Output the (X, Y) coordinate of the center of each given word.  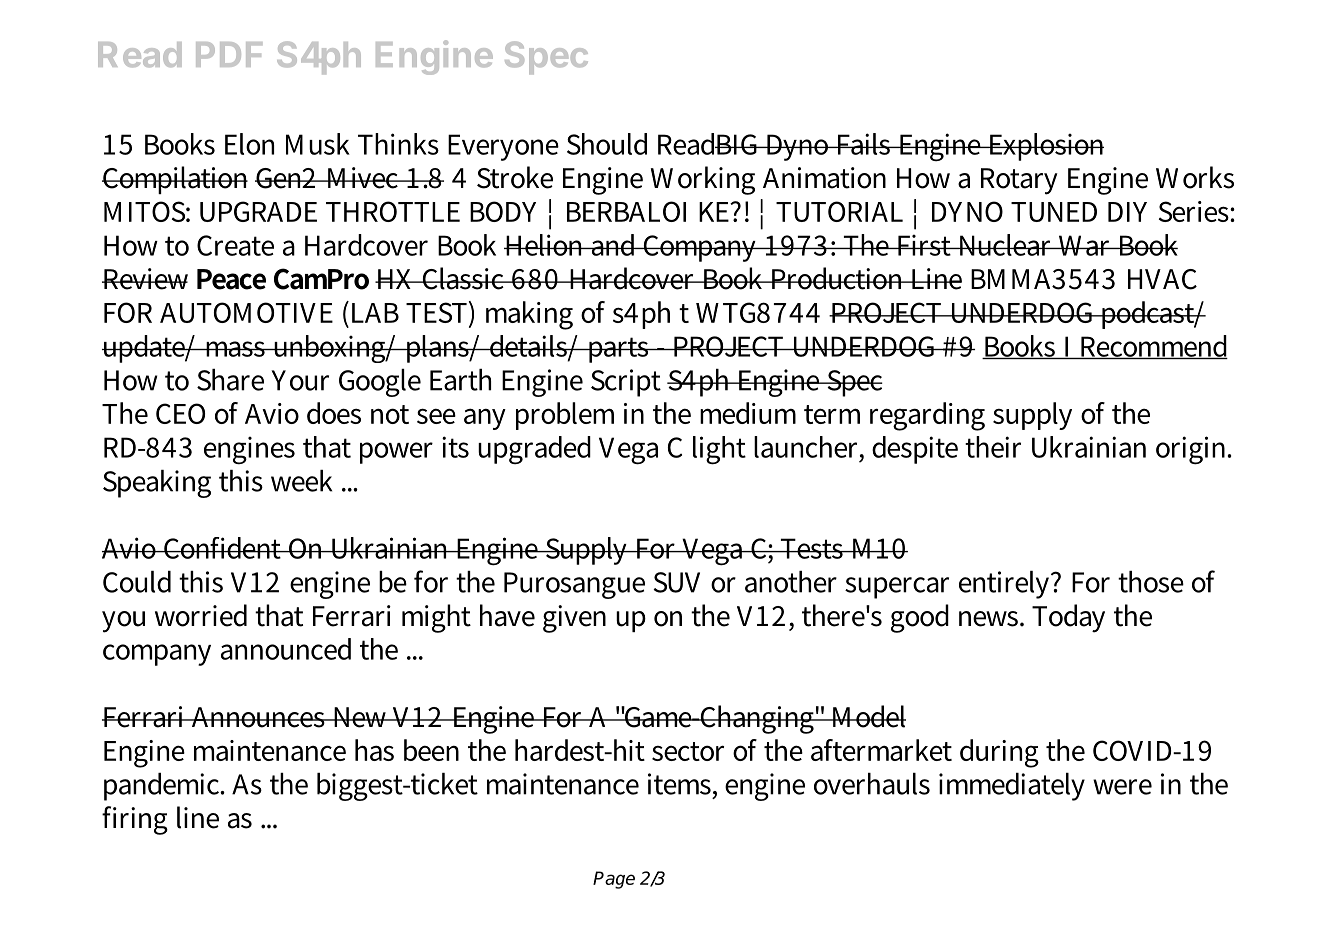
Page (614, 880)
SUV (676, 582)
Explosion (1045, 147)
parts (618, 350)
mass (235, 349)
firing (135, 820)
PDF (229, 54)
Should (607, 144)
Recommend (1153, 347)
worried (201, 615)
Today (1068, 618)
